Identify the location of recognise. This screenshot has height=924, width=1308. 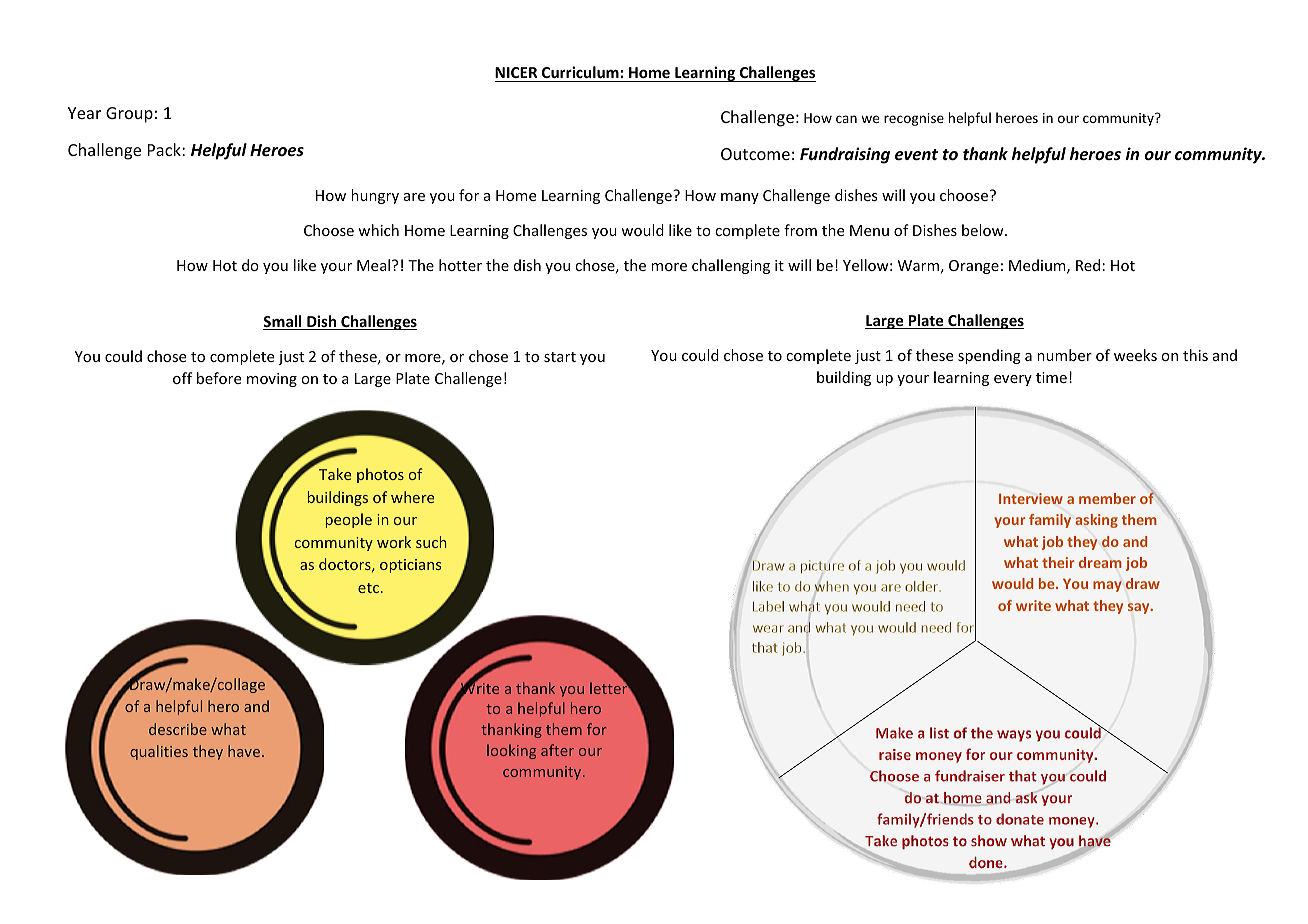
(914, 119).
